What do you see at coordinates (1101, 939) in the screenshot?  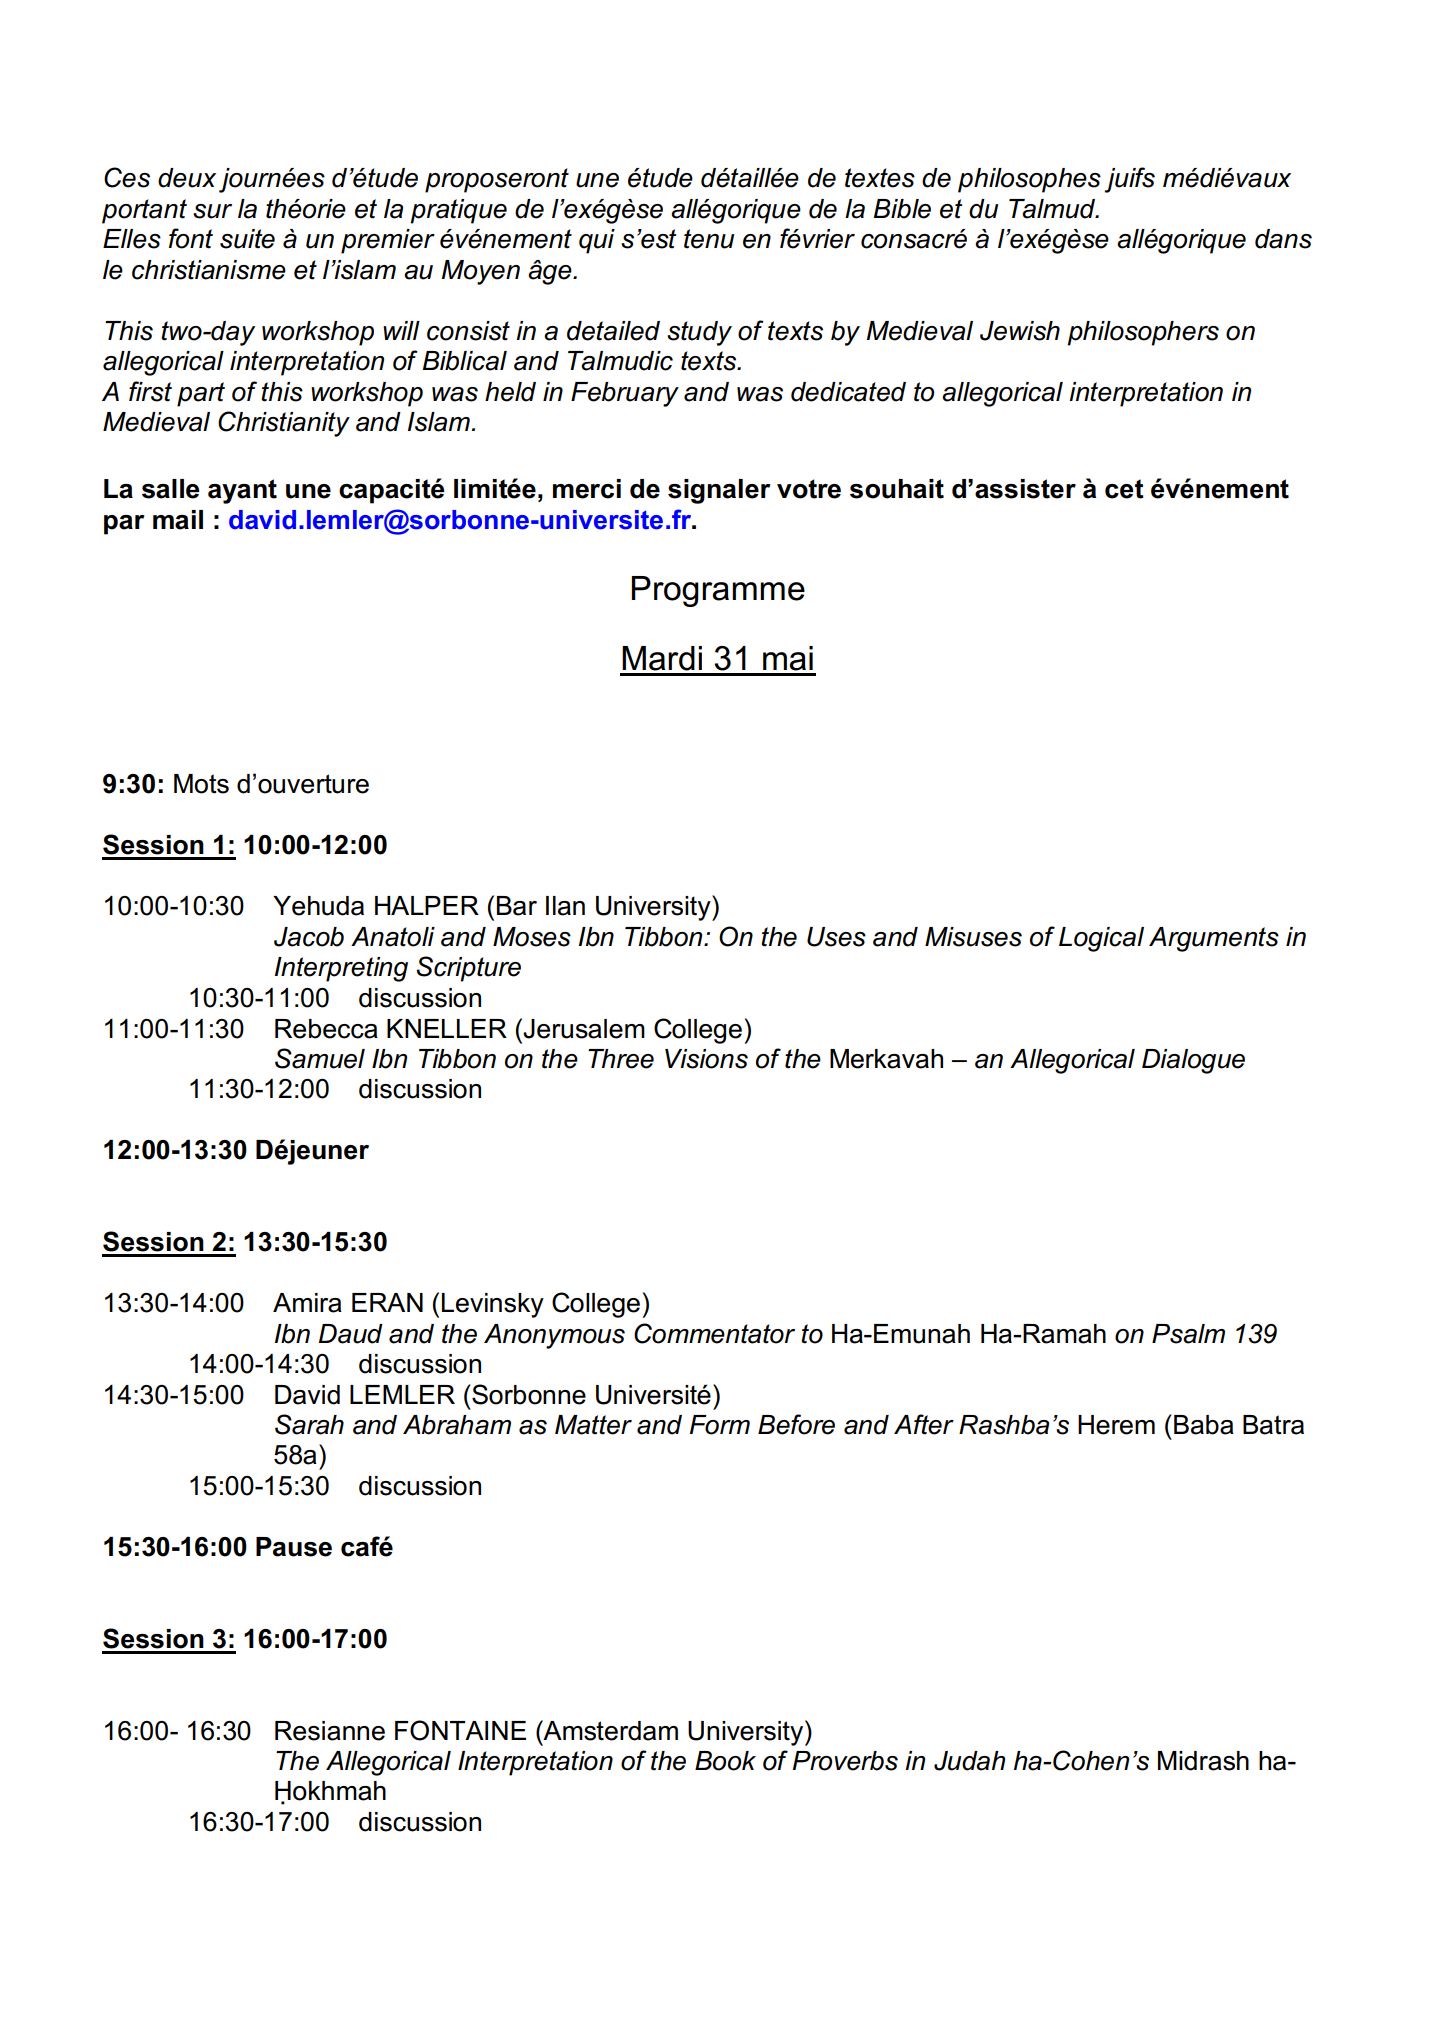 I see `Logical` at bounding box center [1101, 939].
